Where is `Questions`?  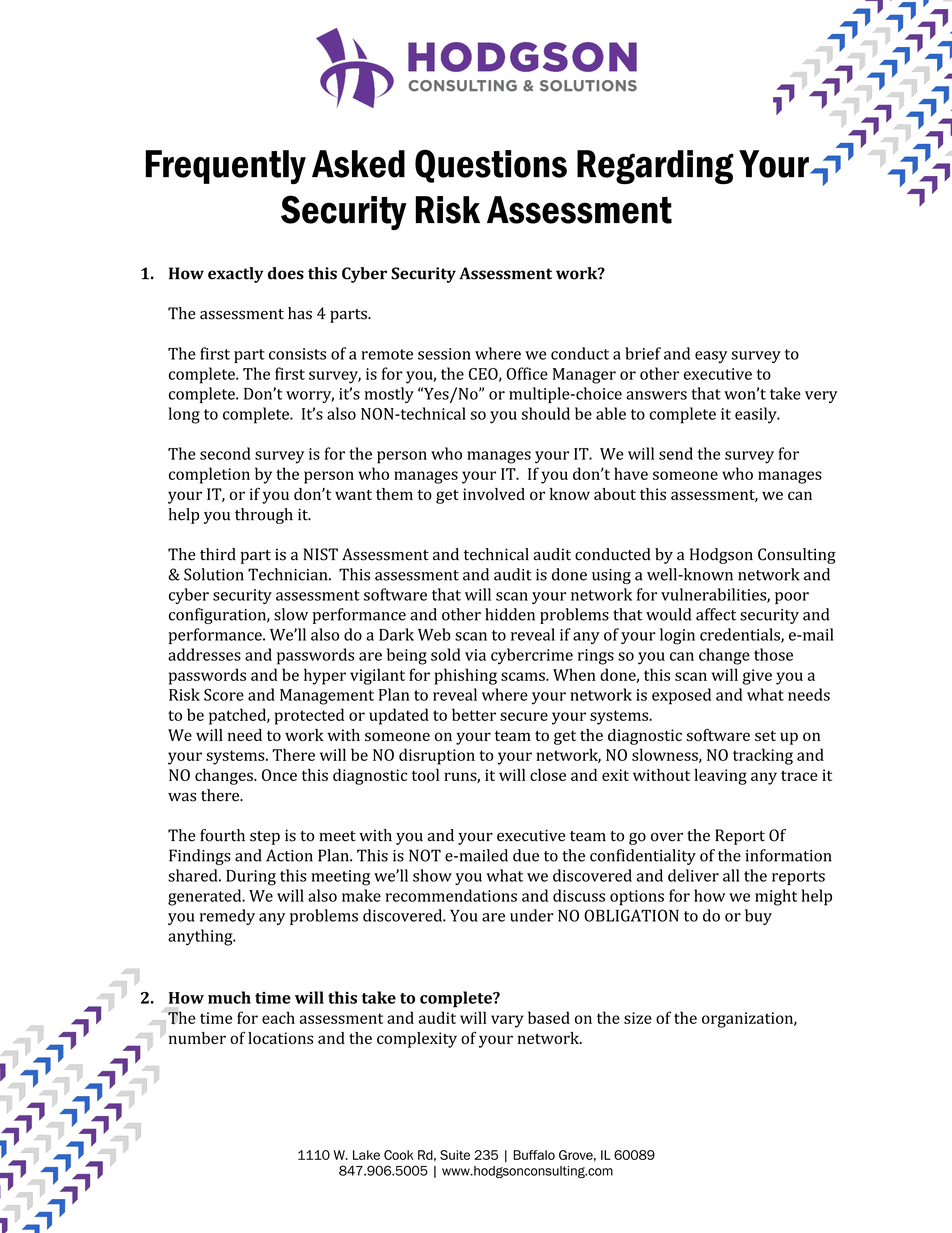 Questions is located at coordinates (491, 166).
